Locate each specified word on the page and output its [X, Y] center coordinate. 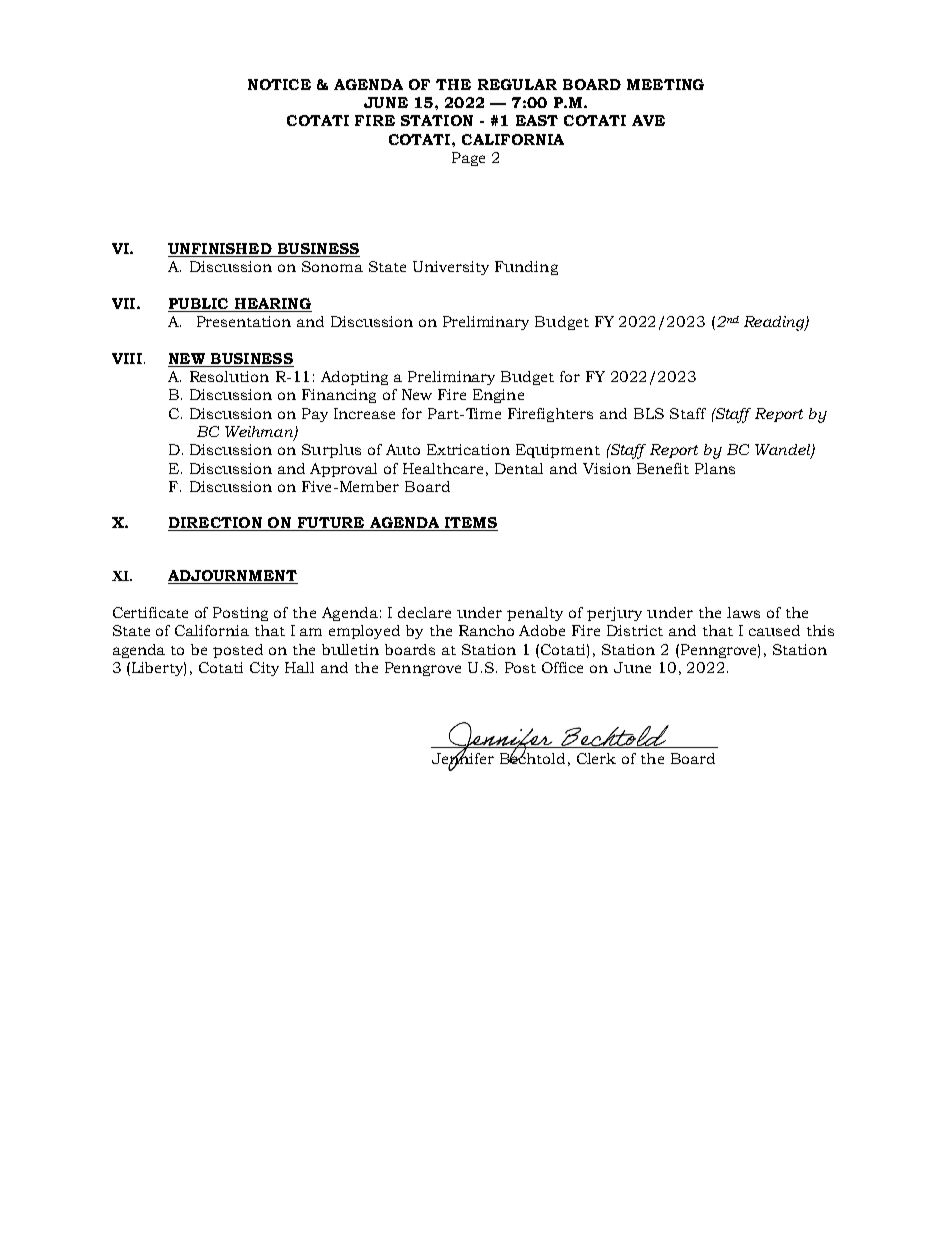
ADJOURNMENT [233, 577]
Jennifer [463, 759]
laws [743, 612]
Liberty [157, 669]
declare [424, 612]
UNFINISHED [221, 250]
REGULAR [517, 84]
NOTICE [279, 84]
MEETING [665, 84]
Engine [498, 396]
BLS [649, 413]
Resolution [229, 376]
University [451, 268]
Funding [526, 268]
